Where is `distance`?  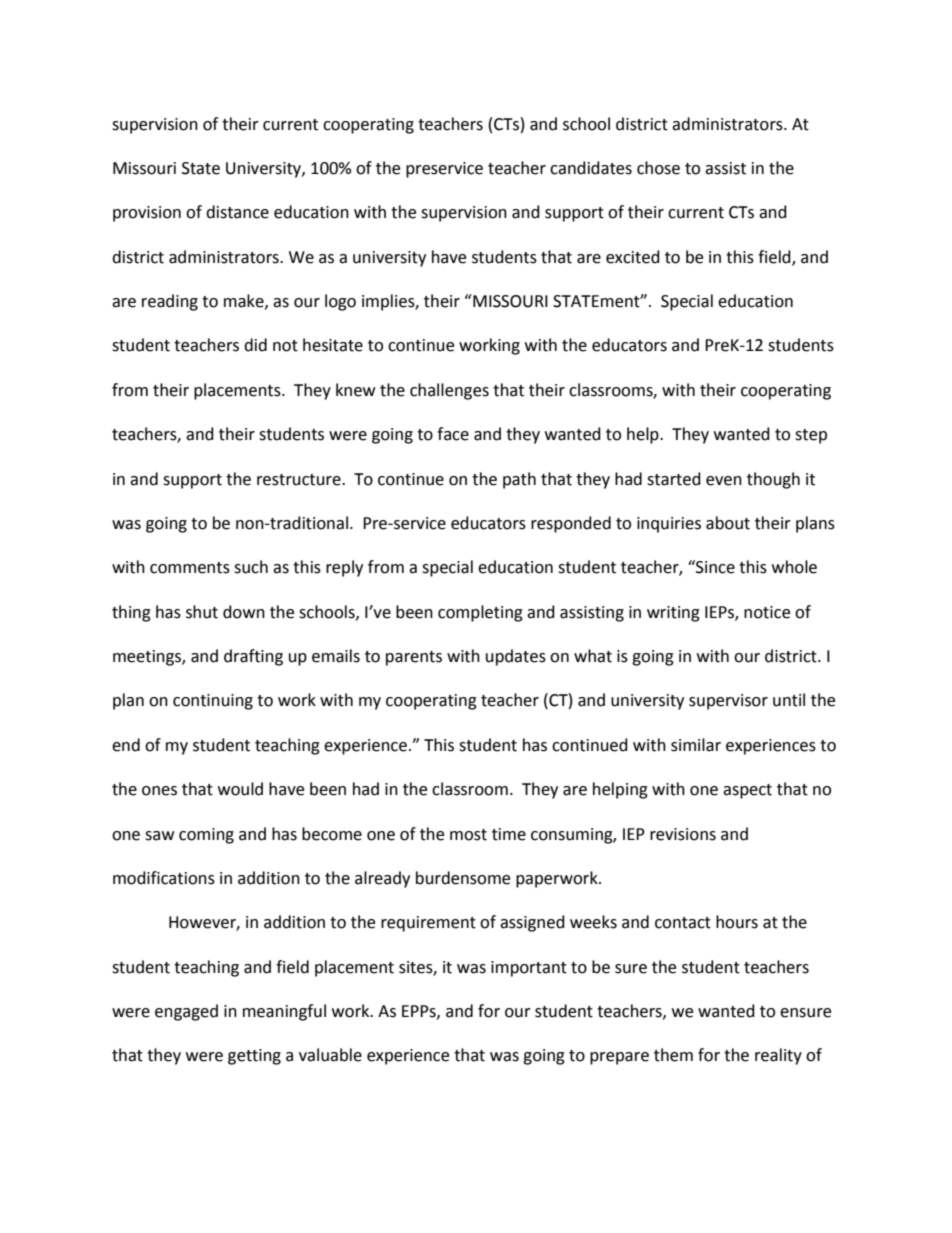
distance is located at coordinates (237, 212).
